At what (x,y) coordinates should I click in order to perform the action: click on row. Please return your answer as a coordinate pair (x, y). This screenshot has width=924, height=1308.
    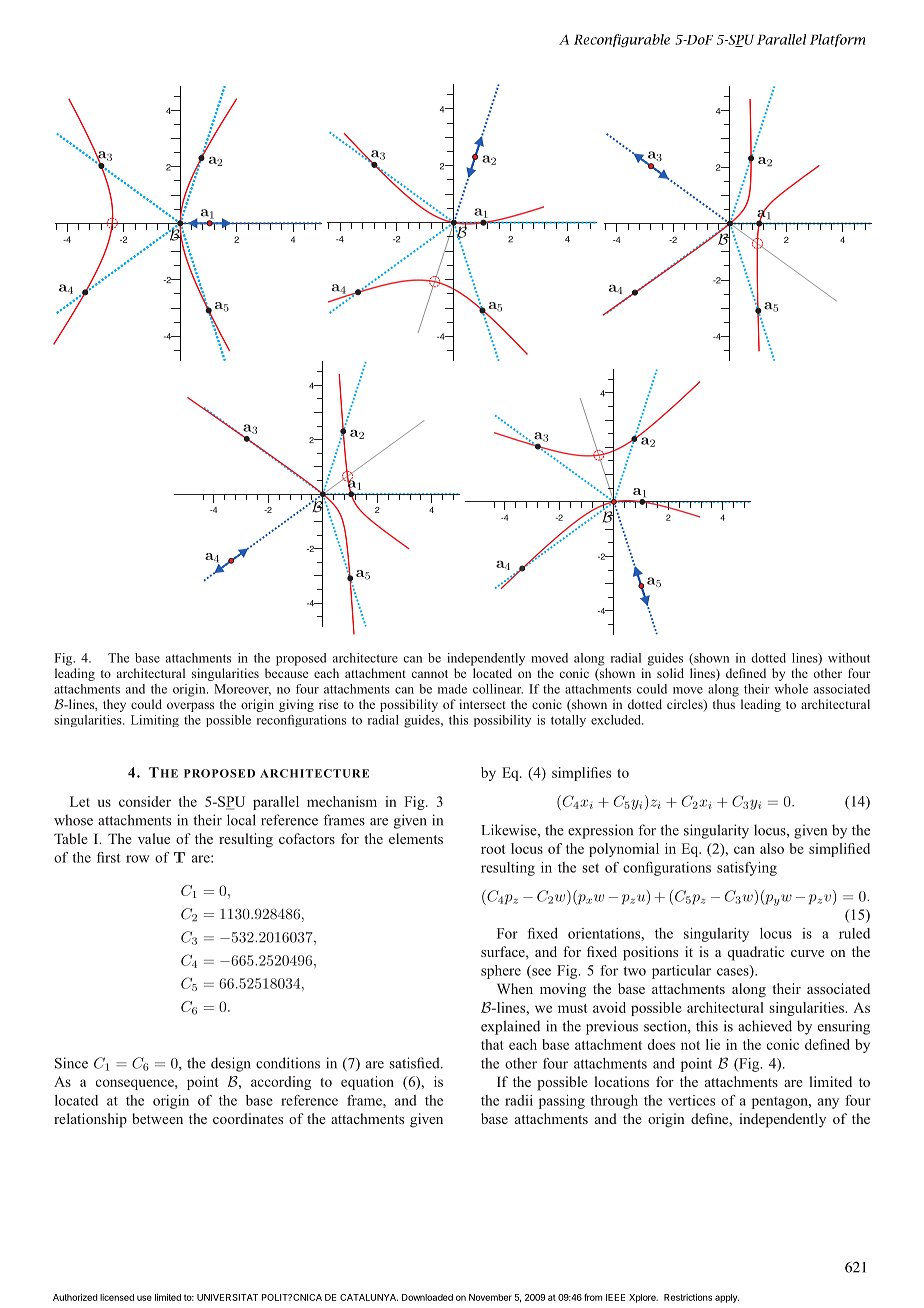
    Looking at the image, I should click on (137, 859).
